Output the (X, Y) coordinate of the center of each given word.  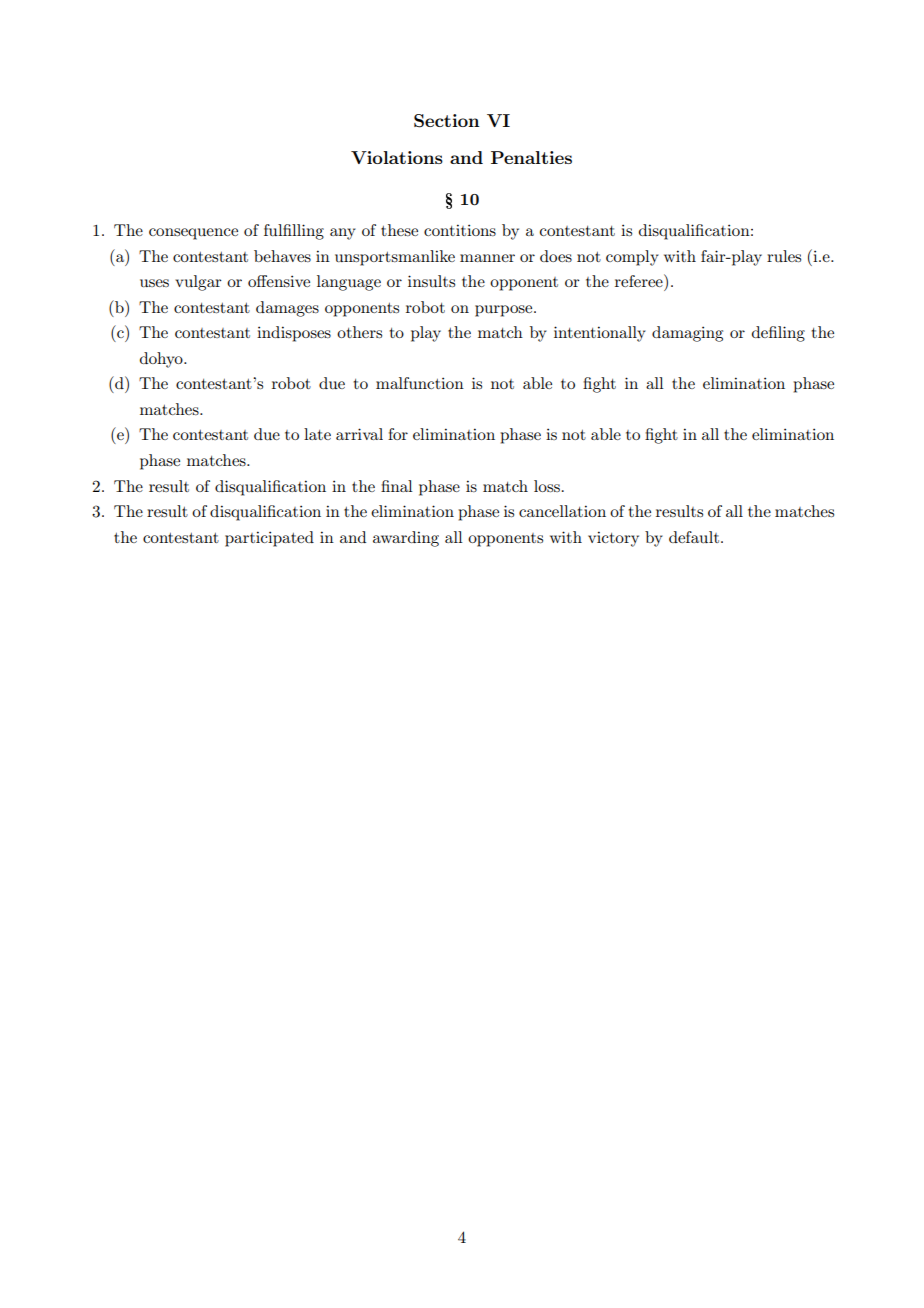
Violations (397, 157)
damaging (687, 334)
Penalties (531, 157)
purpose (505, 311)
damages (287, 309)
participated (269, 539)
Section (447, 121)
